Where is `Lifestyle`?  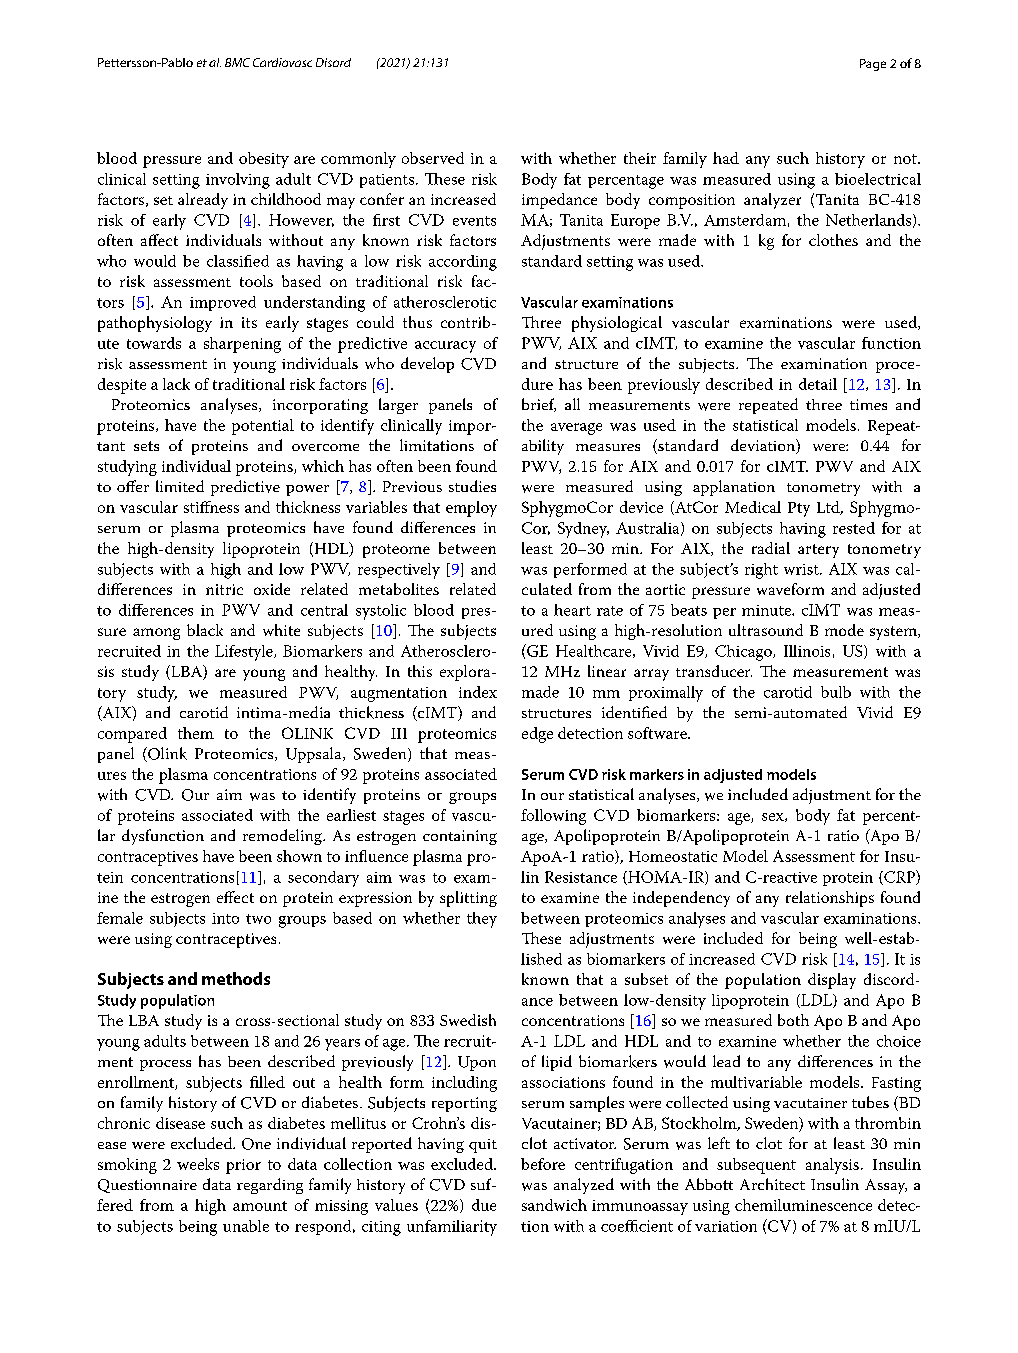 Lifestyle is located at coordinates (245, 653).
